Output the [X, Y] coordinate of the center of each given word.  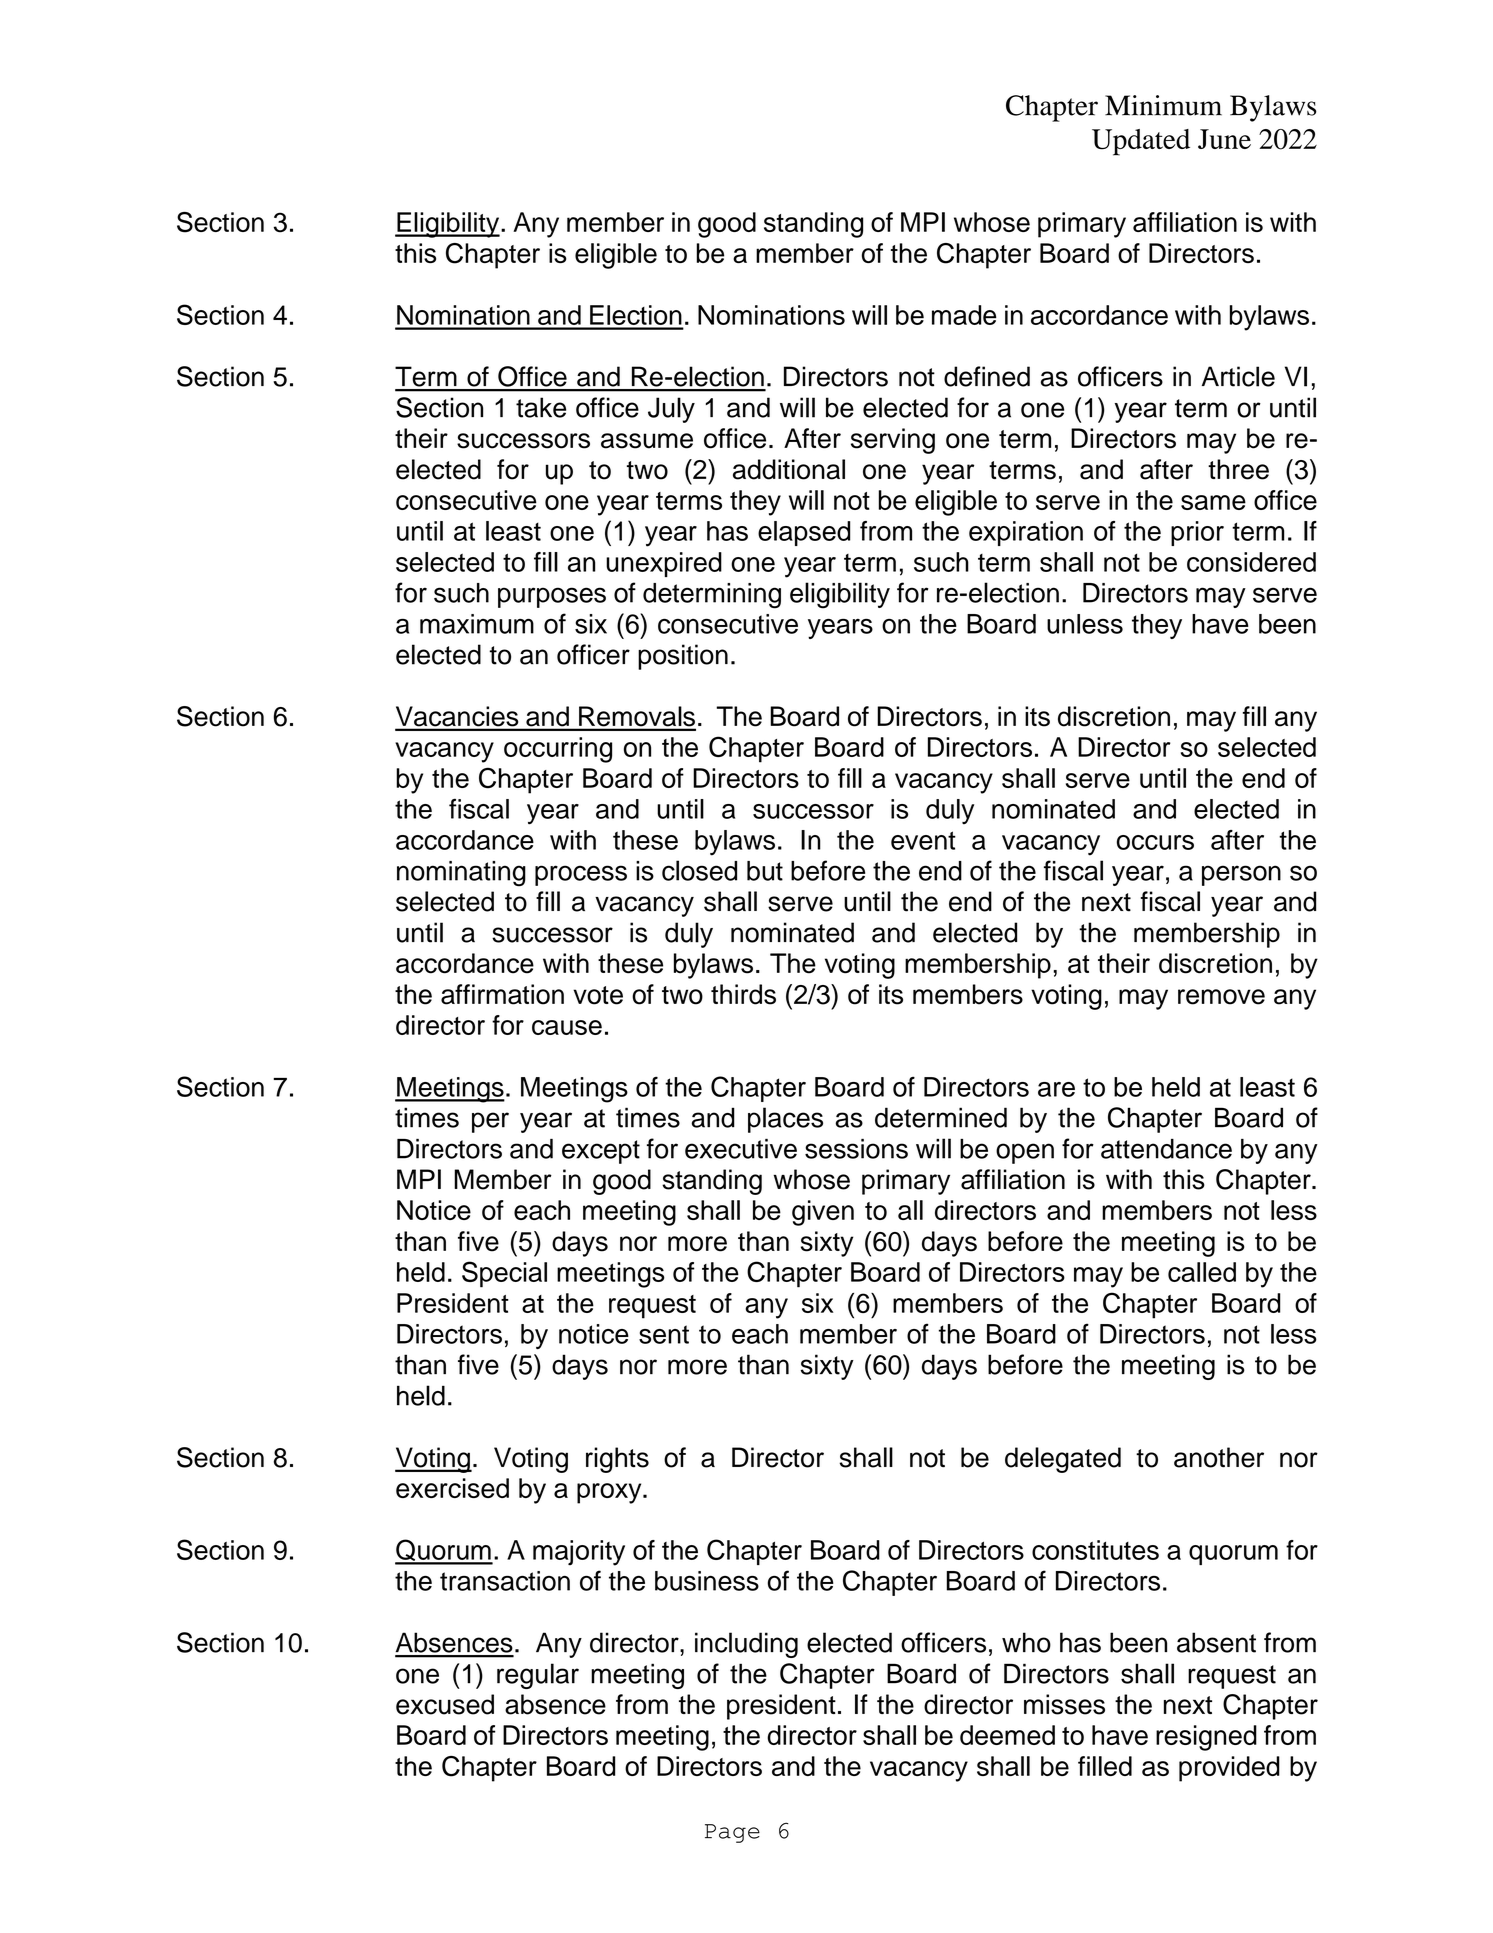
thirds [743, 994]
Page [732, 1833]
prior [1197, 533]
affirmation [502, 994]
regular [538, 1676]
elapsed [804, 533]
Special [504, 1274]
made [964, 315]
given [823, 1213]
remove [1221, 997]
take [541, 407]
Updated [1141, 142]
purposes [552, 597]
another [1219, 1457]
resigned [1206, 1738]
